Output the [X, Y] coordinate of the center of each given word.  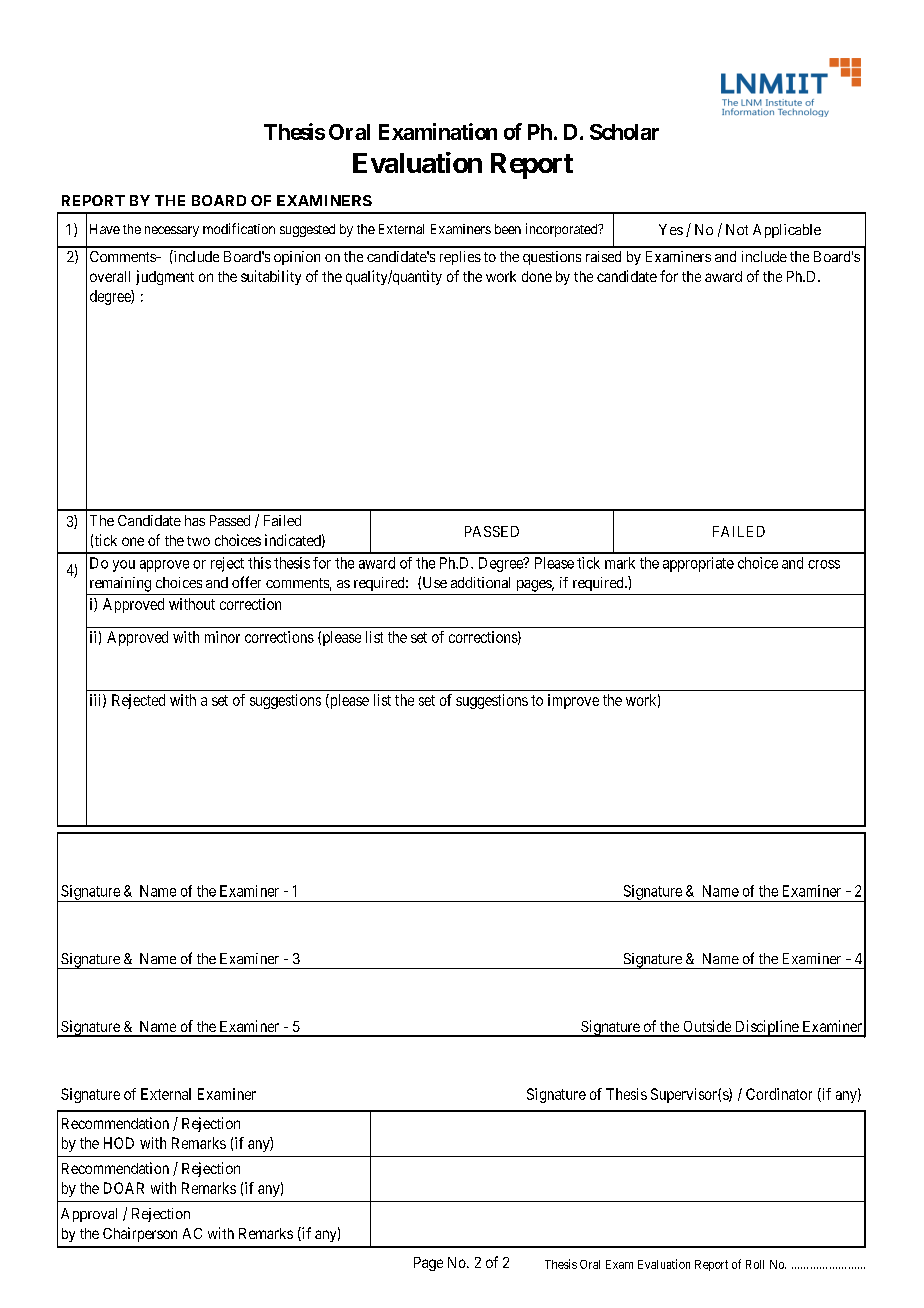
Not [737, 229]
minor [222, 637]
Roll [755, 1264]
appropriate [698, 564]
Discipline [766, 1028]
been [508, 229]
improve [573, 701]
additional [480, 582]
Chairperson [140, 1234]
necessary [172, 231]
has [195, 520]
